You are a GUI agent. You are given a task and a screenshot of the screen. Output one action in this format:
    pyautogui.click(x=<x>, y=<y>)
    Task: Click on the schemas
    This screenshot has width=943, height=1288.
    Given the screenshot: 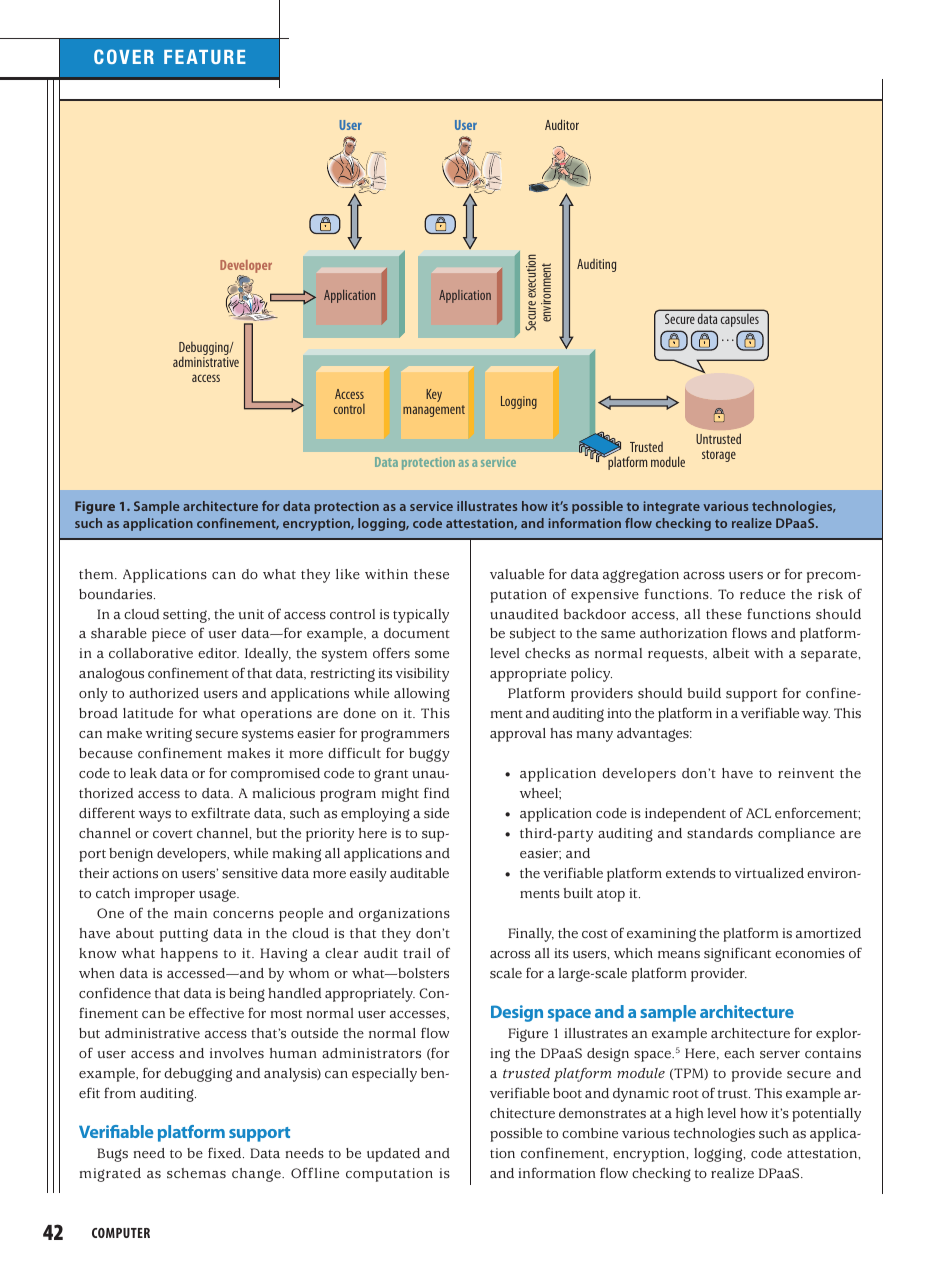 What is the action you would take?
    pyautogui.click(x=196, y=1173)
